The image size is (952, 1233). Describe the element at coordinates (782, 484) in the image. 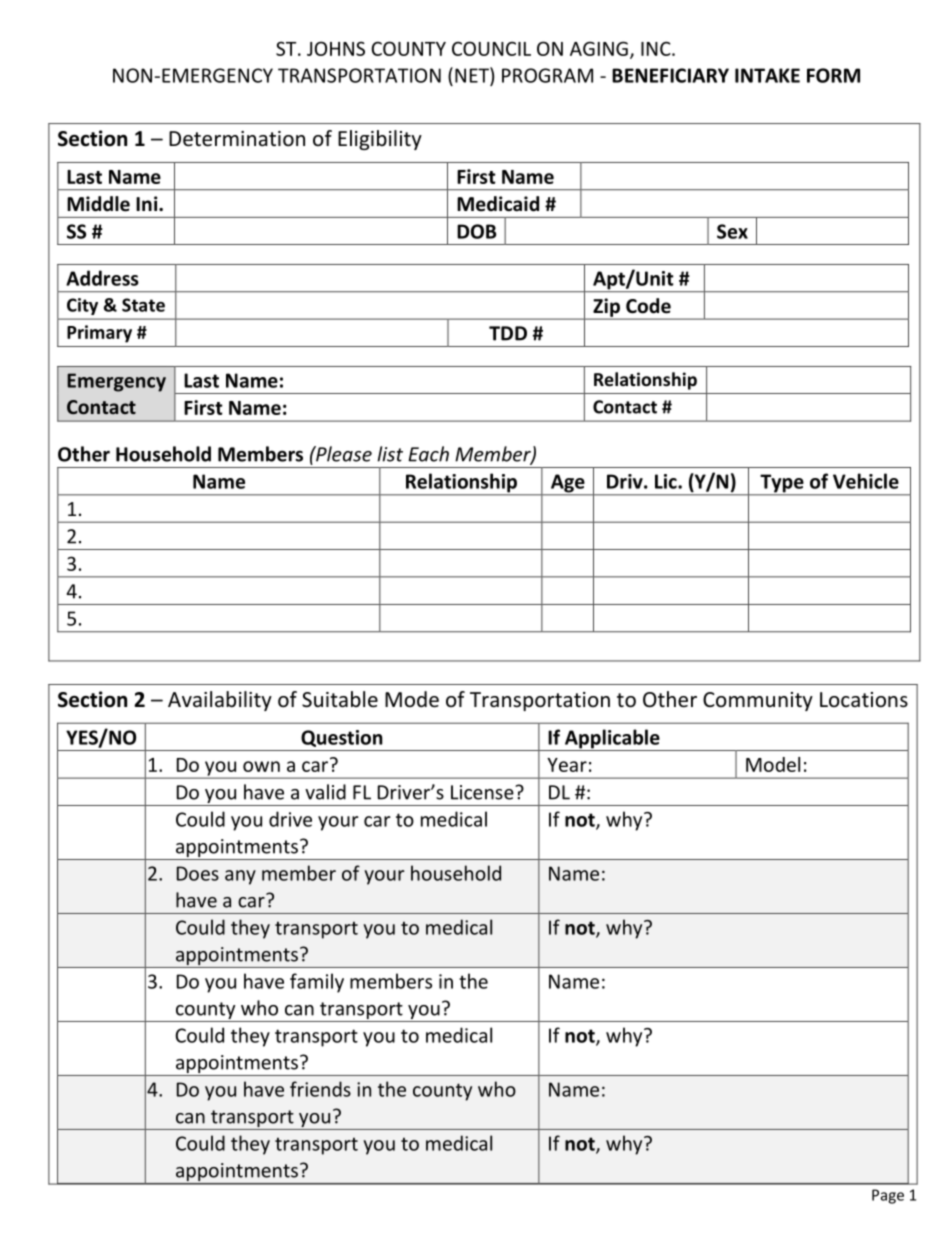

I see `Type` at that location.
